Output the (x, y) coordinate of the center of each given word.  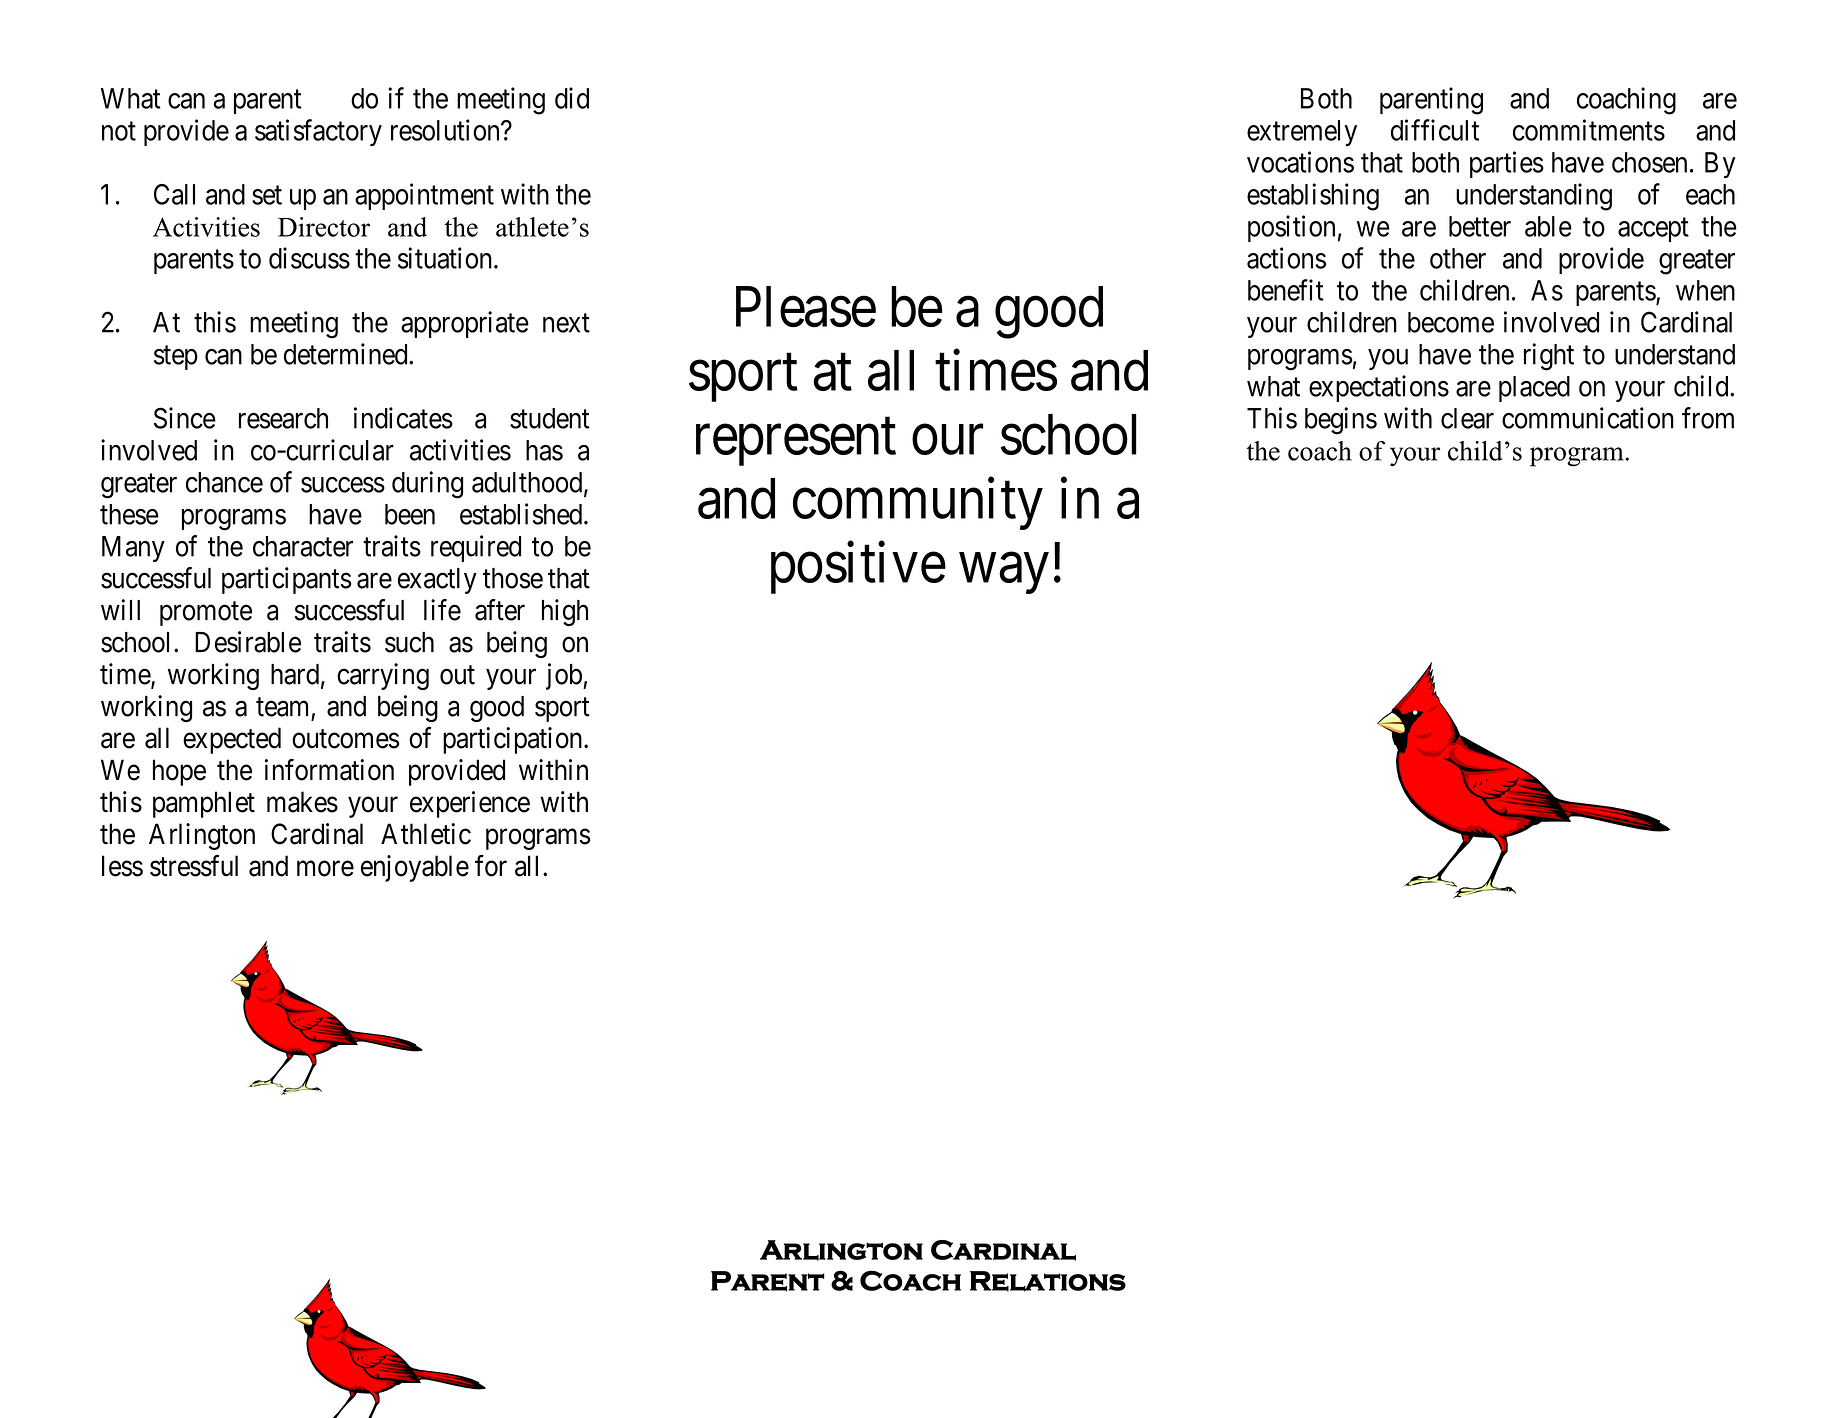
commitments (1589, 130)
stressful (194, 866)
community (918, 504)
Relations (1048, 1281)
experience (470, 804)
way (1004, 574)
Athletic (426, 834)
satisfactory (318, 132)
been (410, 514)
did (572, 98)
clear (1467, 418)
